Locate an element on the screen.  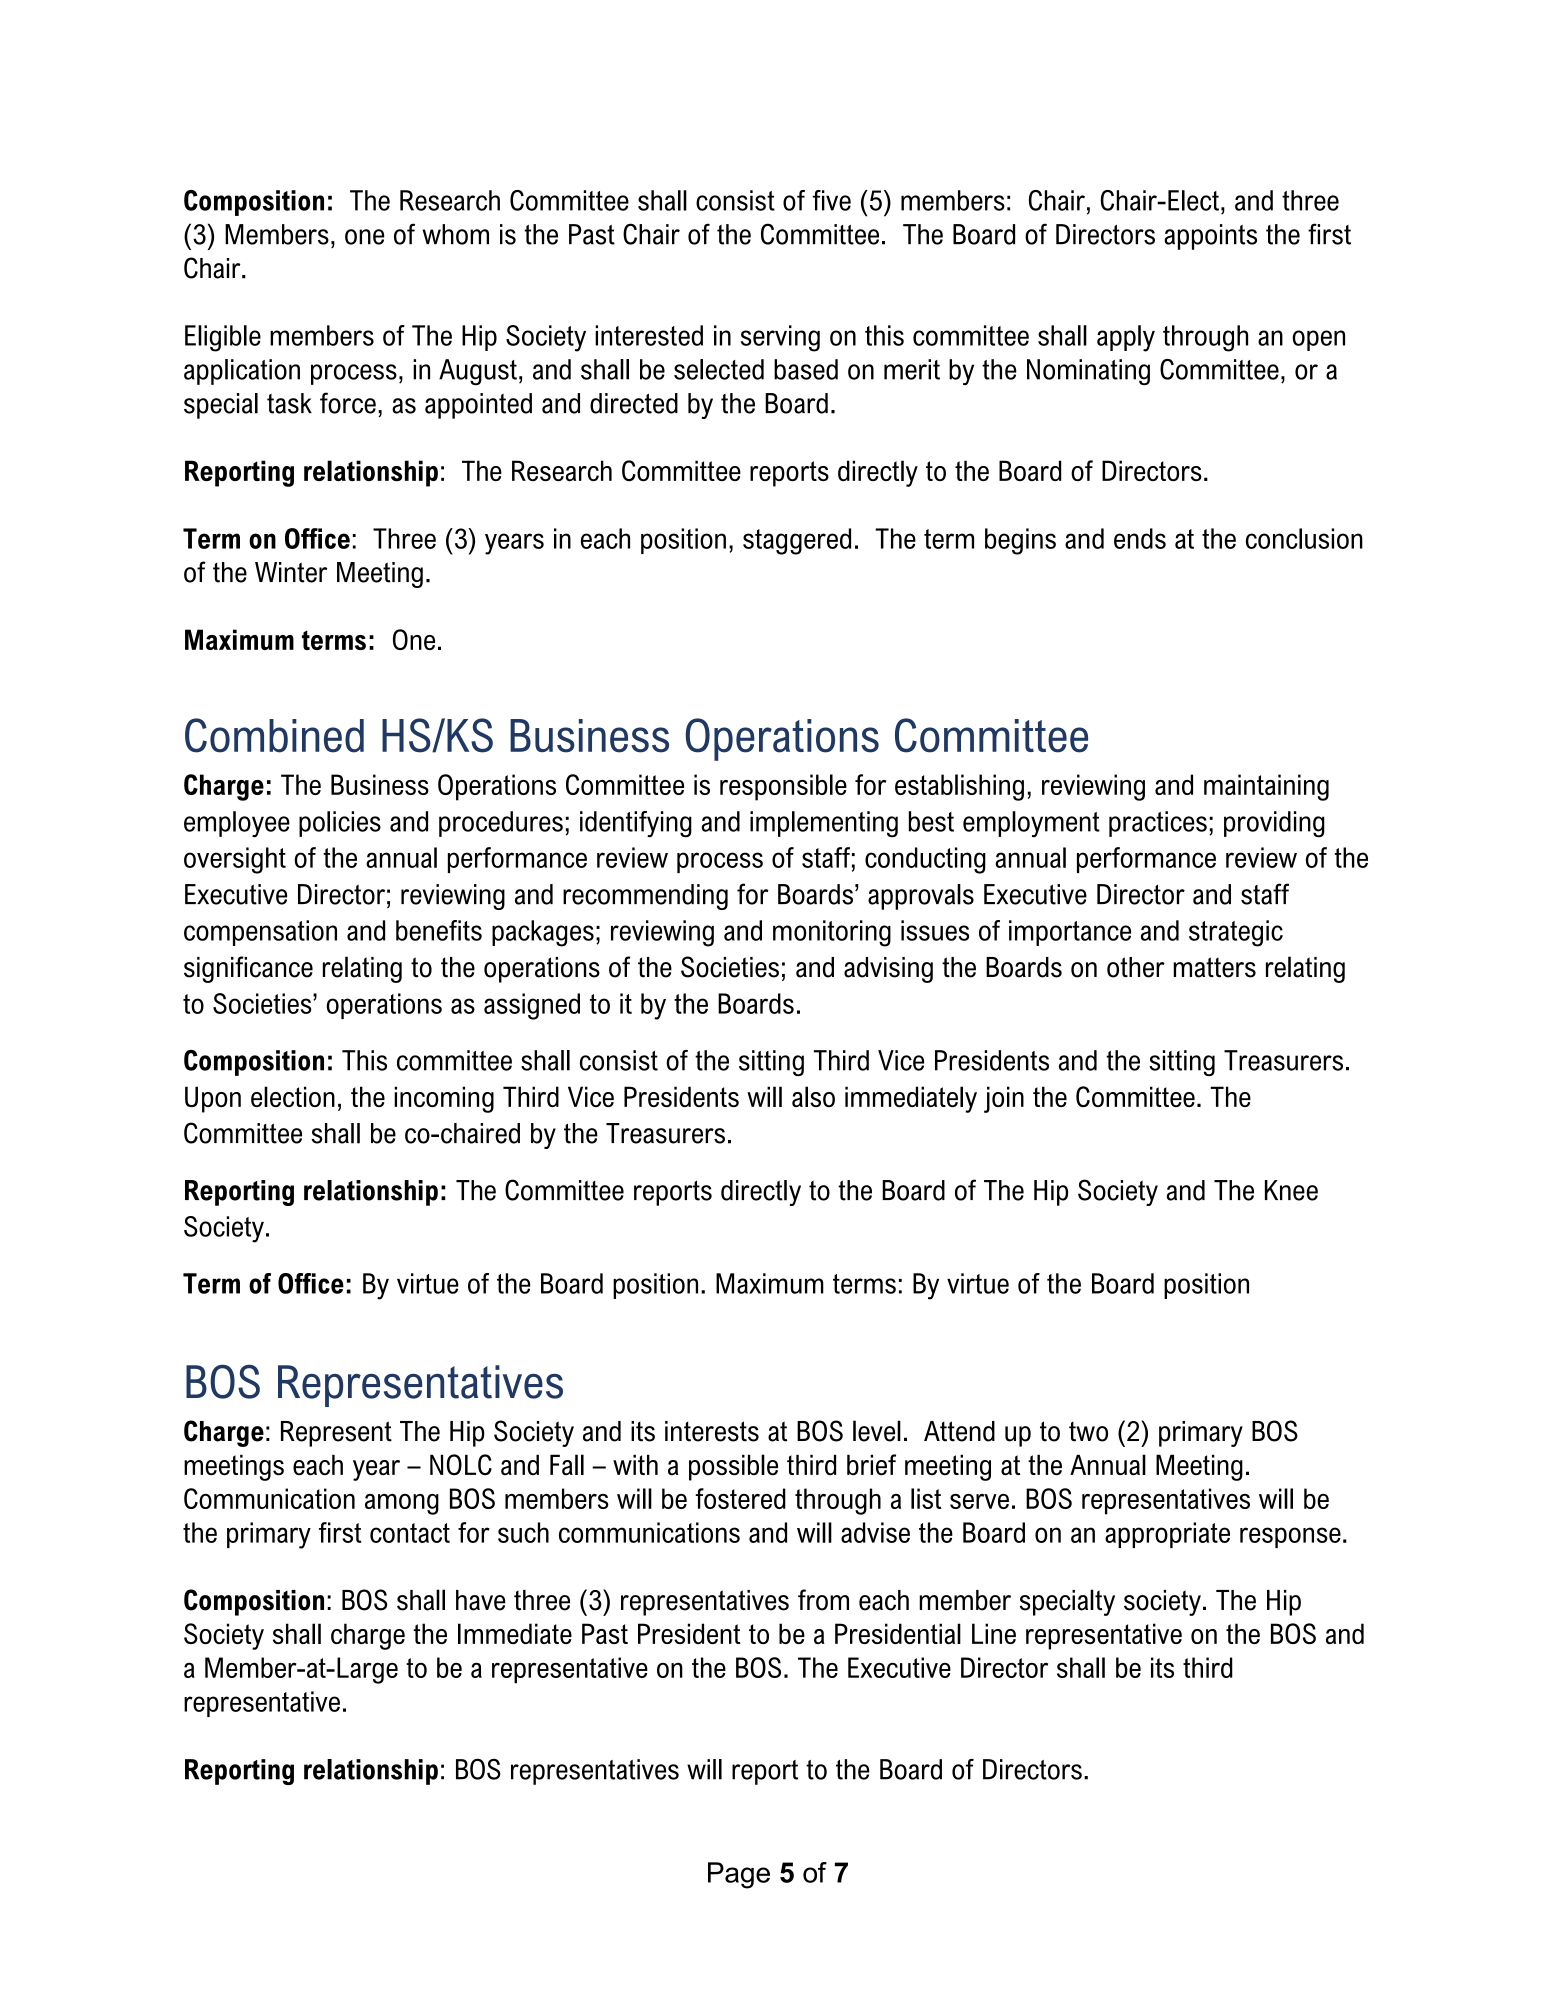
policies is located at coordinates (340, 824).
